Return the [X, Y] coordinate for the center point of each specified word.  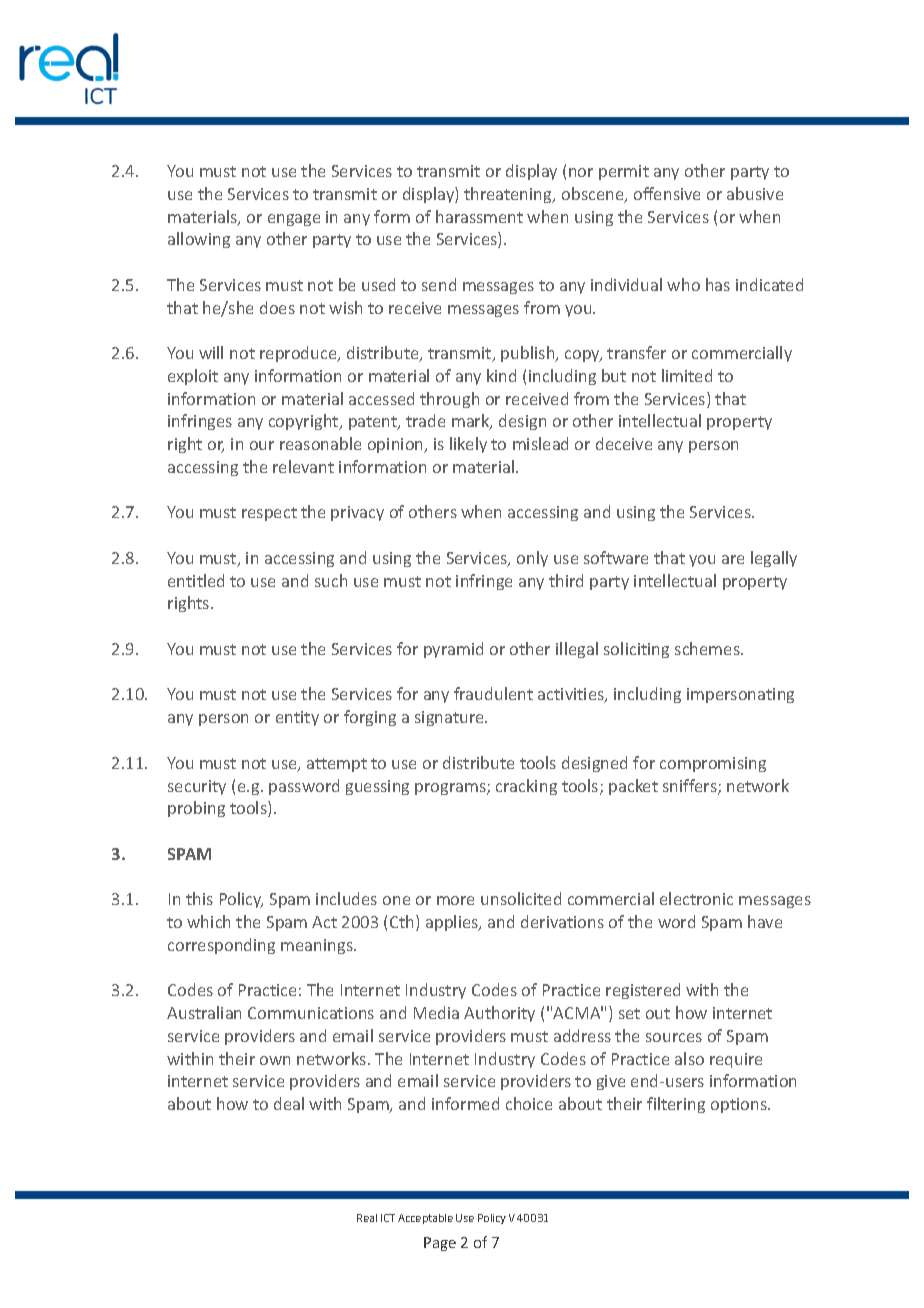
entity [297, 718]
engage [294, 220]
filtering [676, 1105]
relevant [303, 466]
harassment [479, 216]
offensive [667, 193]
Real [367, 1218]
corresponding [221, 946]
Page [440, 1244]
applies [453, 923]
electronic [696, 898]
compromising [713, 764]
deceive [624, 443]
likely [468, 445]
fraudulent [493, 693]
